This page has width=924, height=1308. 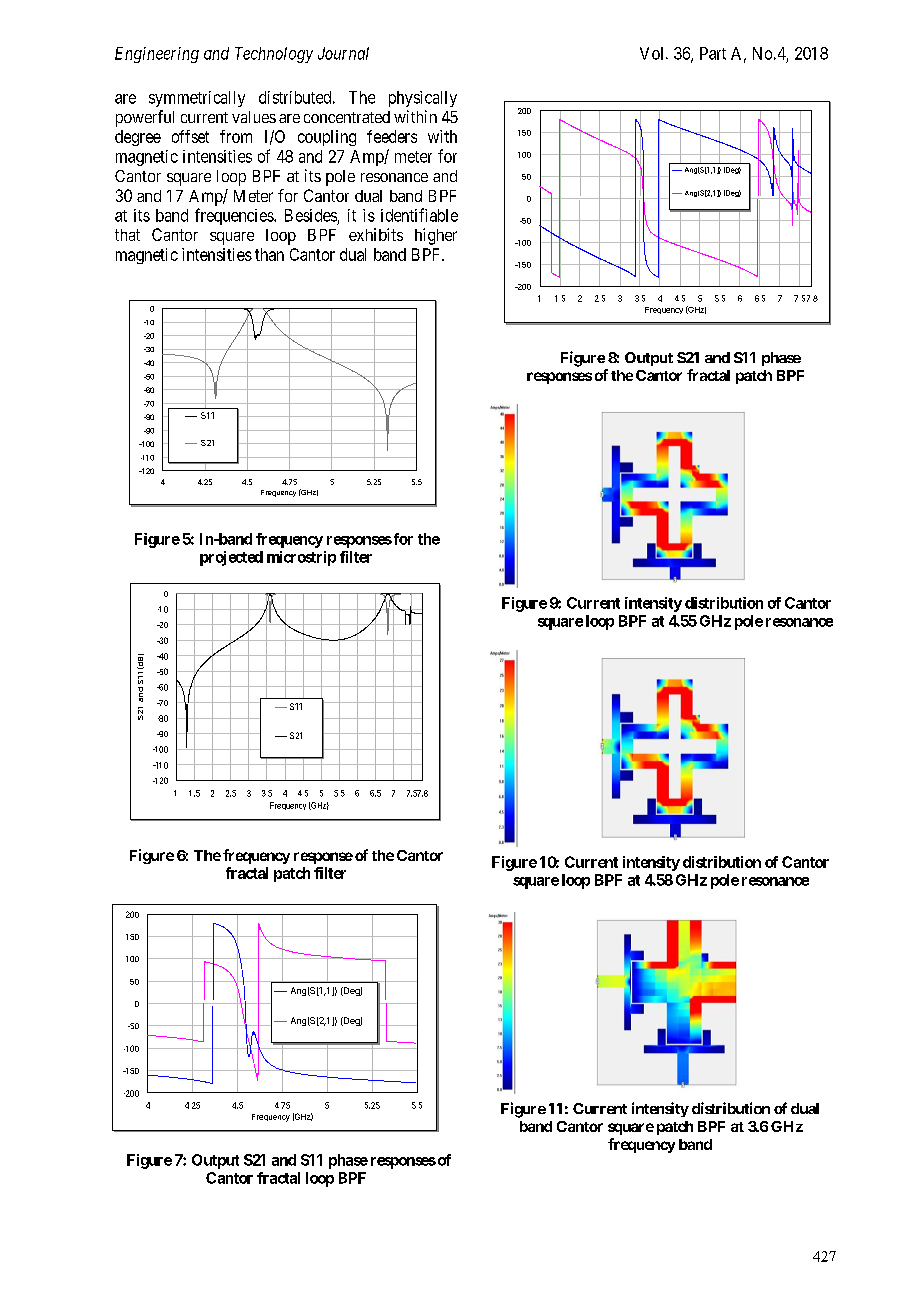 I want to click on higher, so click(x=436, y=236).
